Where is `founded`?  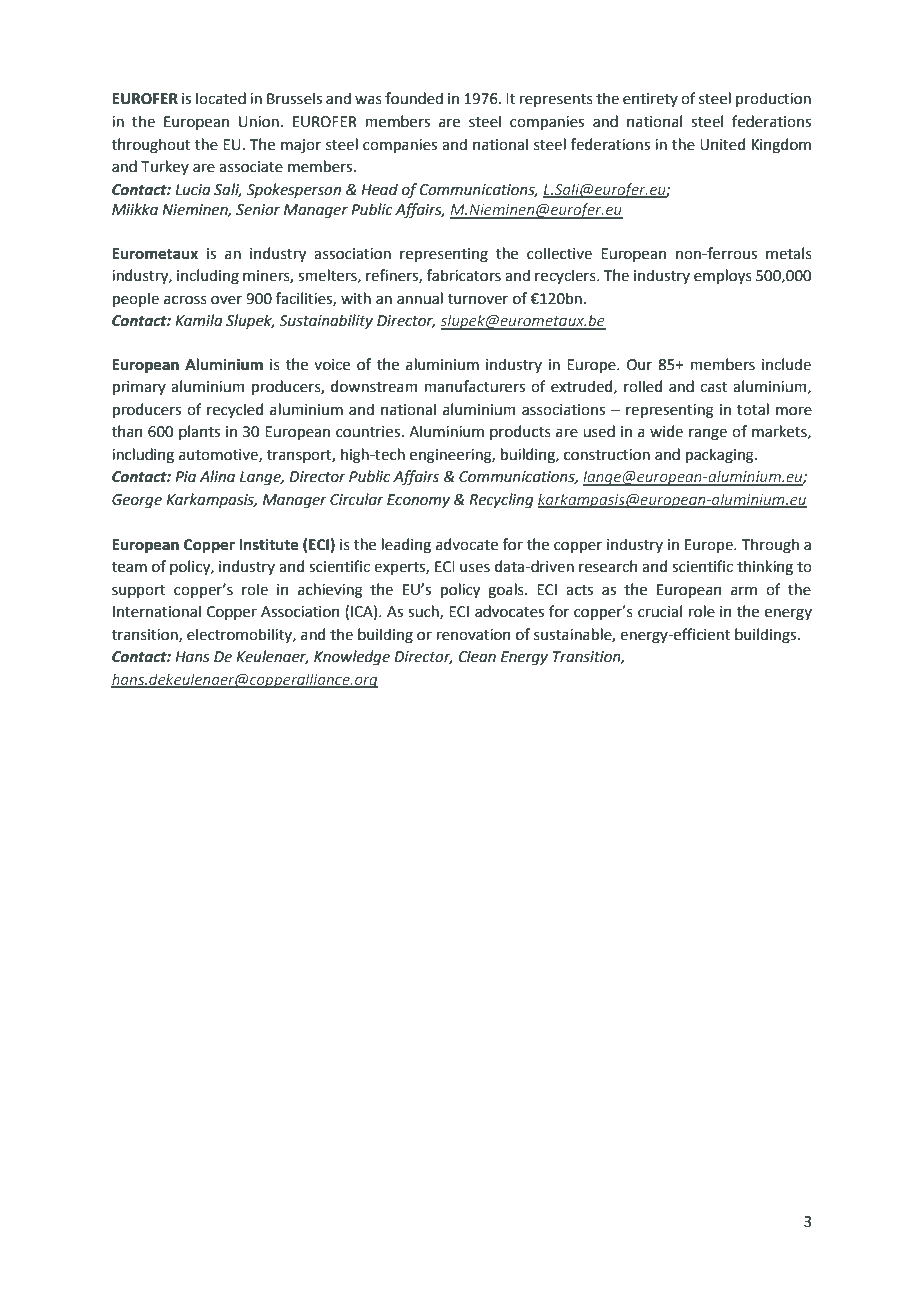
founded is located at coordinates (414, 98).
